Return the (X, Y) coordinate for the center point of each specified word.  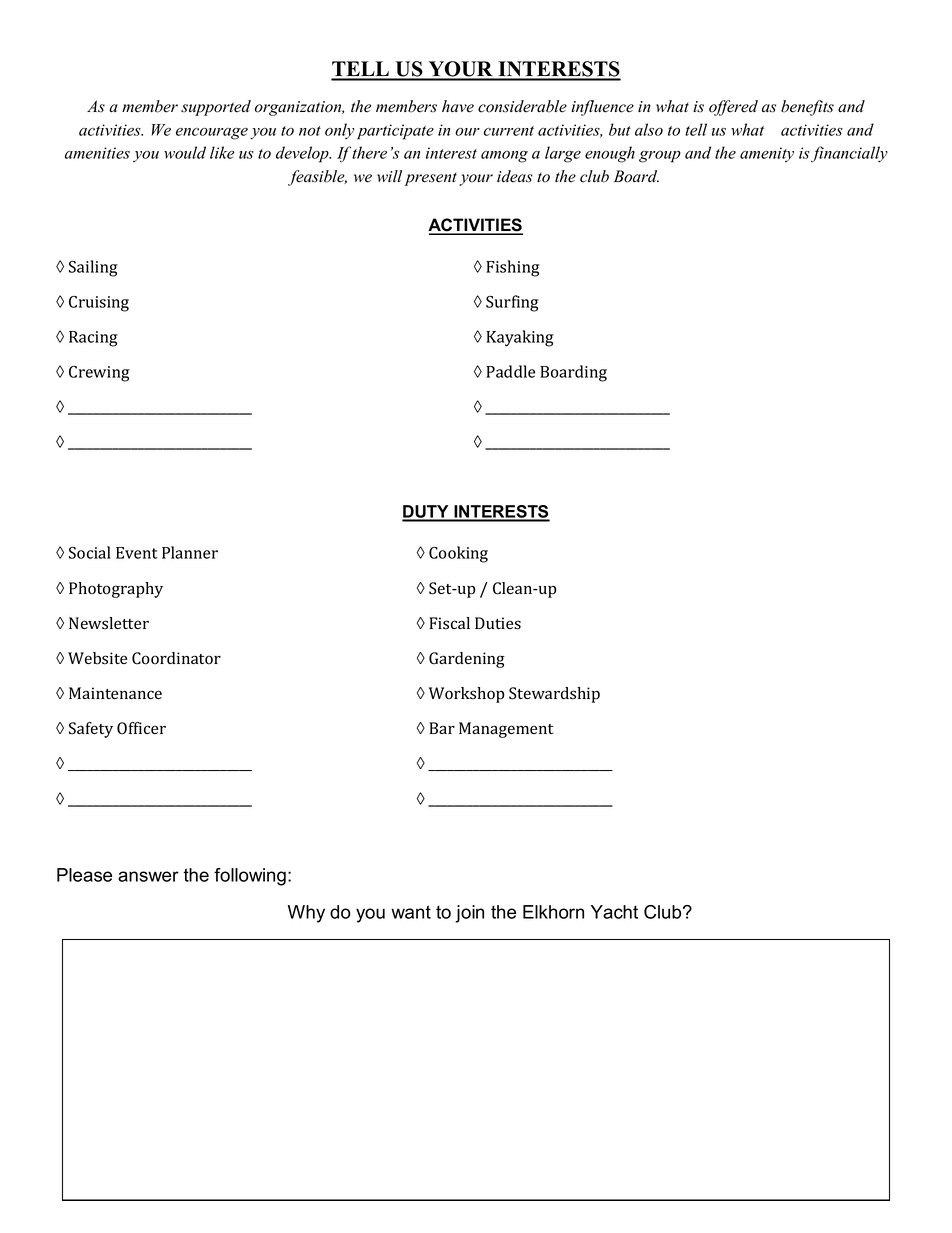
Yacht (614, 912)
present (431, 179)
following (250, 877)
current (509, 131)
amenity (767, 154)
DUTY (426, 513)
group (660, 157)
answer (148, 876)
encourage (212, 134)
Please (84, 875)
